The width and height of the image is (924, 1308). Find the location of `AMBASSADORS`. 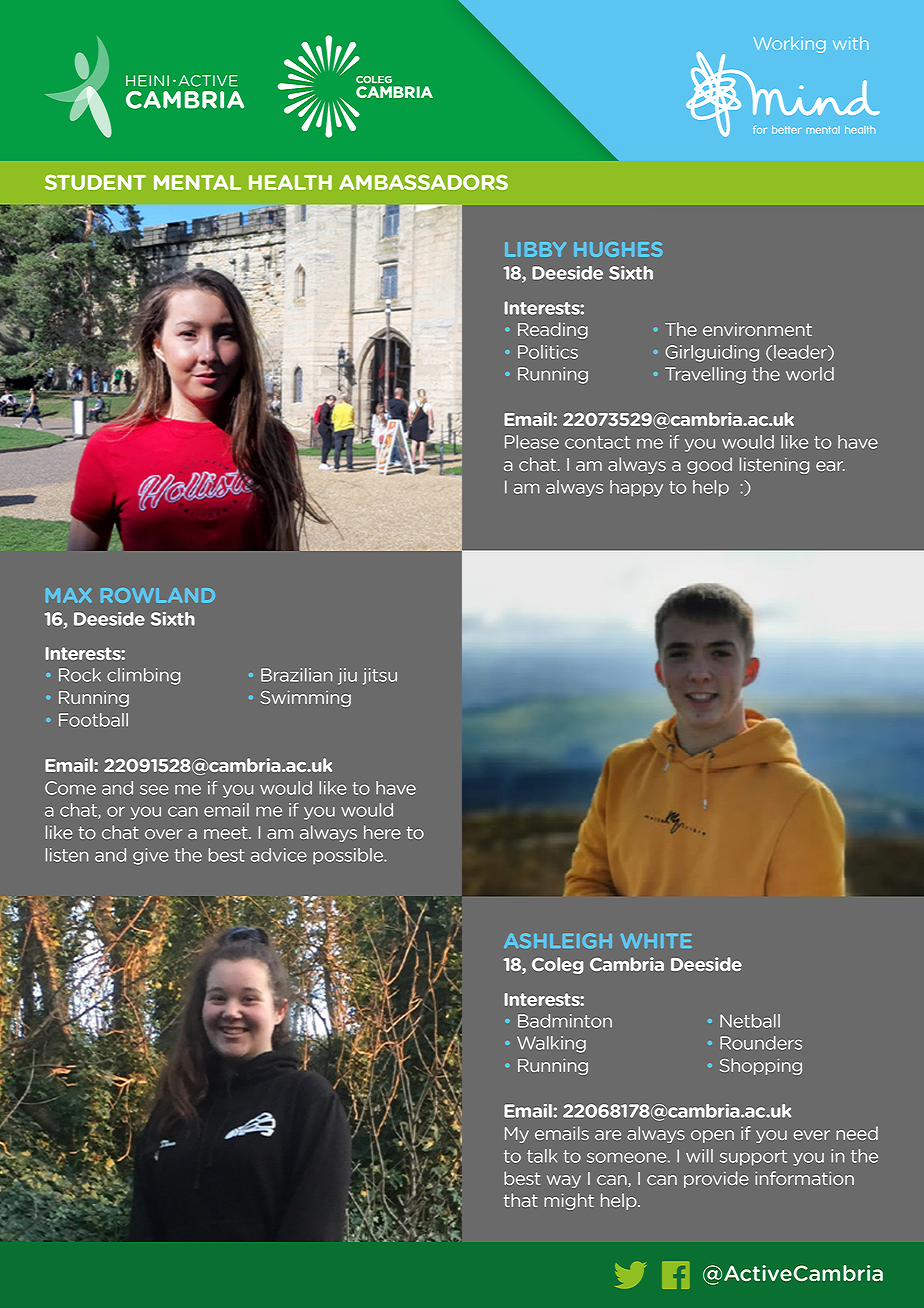

AMBASSADORS is located at coordinates (423, 182).
